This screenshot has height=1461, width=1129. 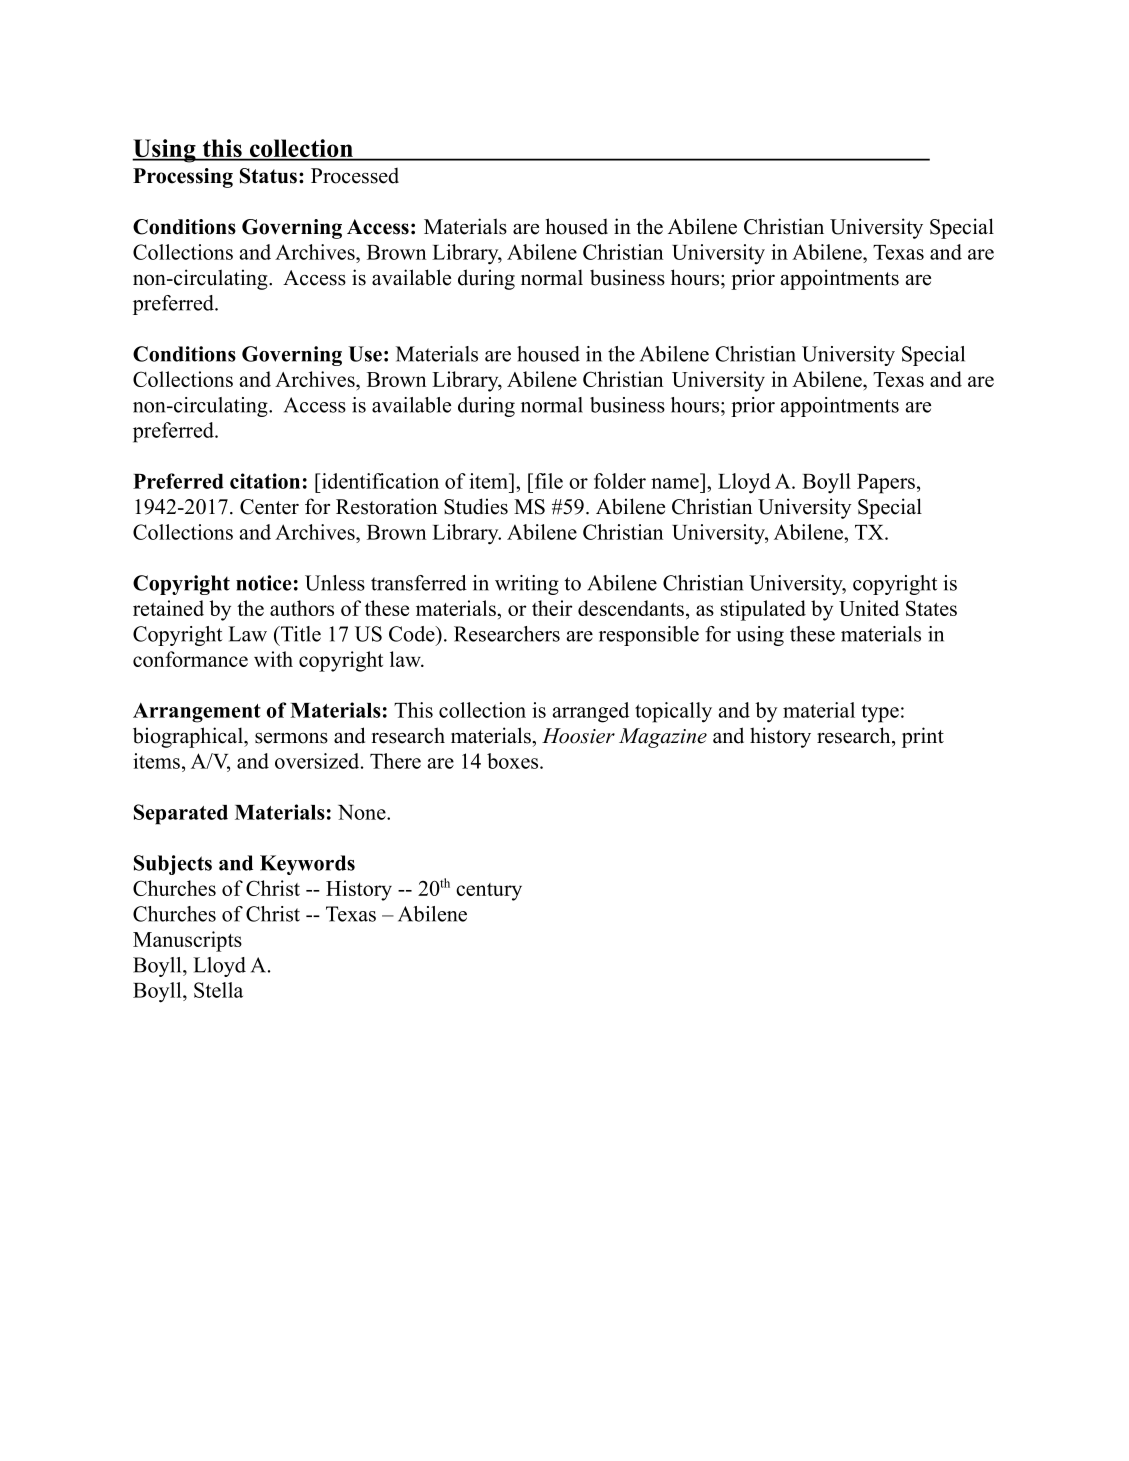 I want to click on United, so click(x=869, y=608).
